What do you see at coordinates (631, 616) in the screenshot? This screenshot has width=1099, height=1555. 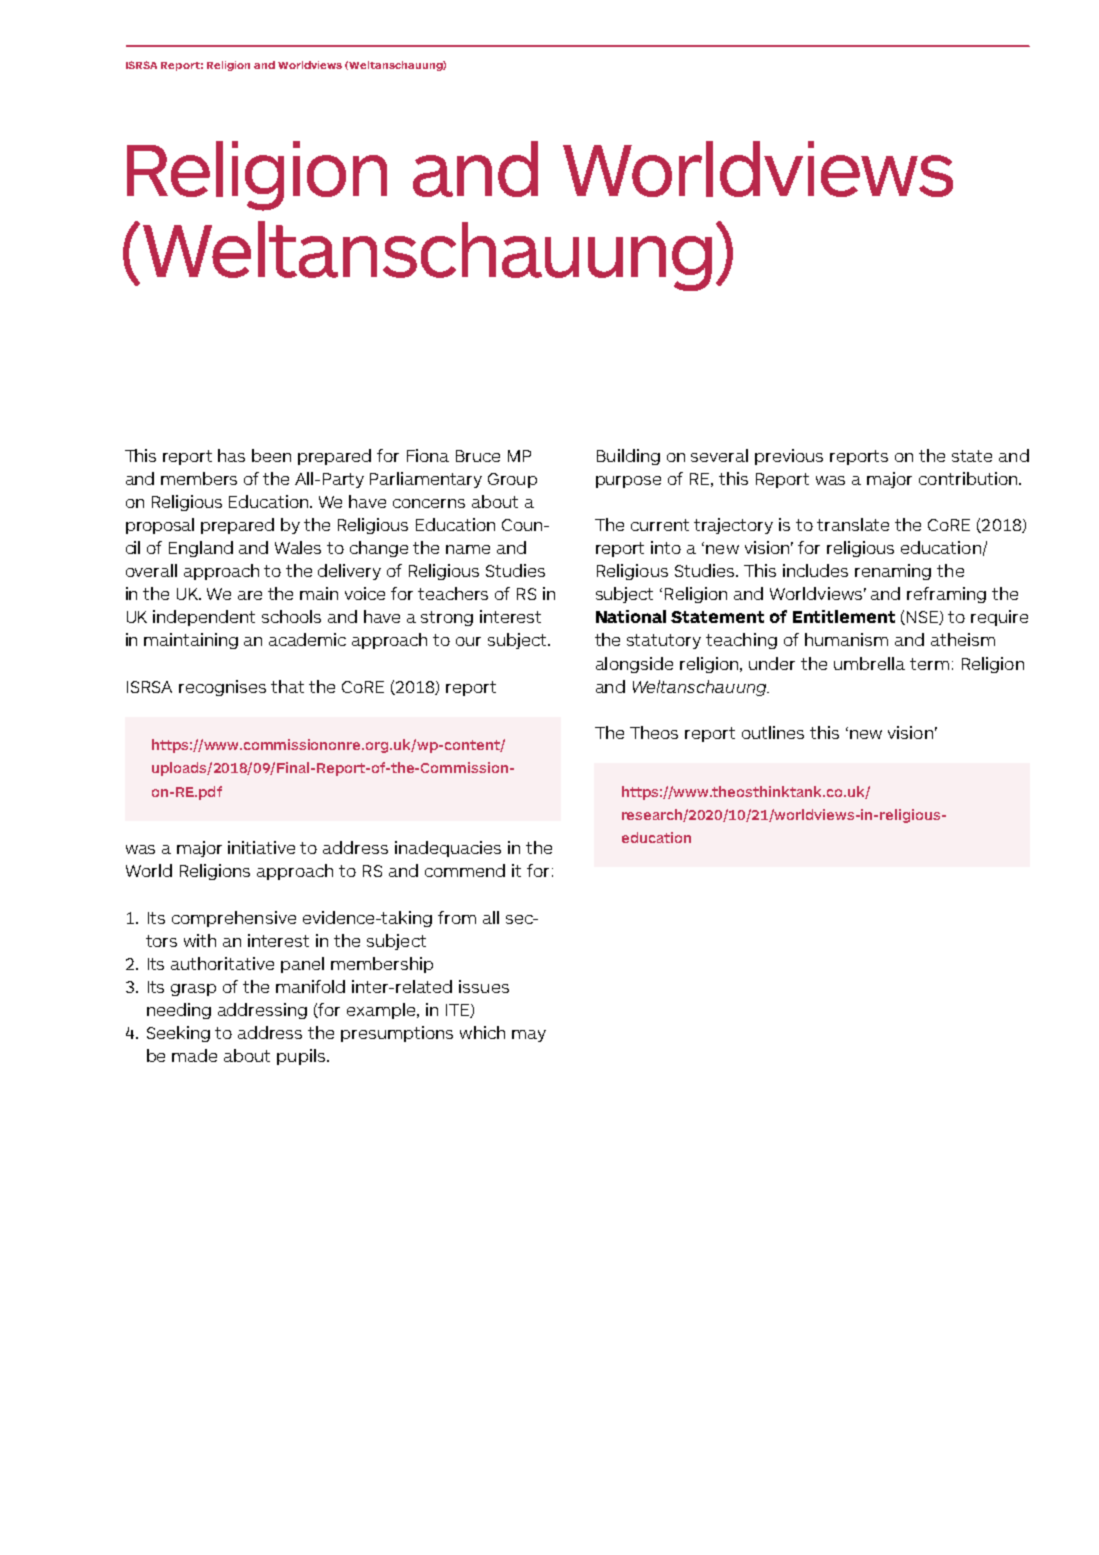 I see `National` at bounding box center [631, 616].
